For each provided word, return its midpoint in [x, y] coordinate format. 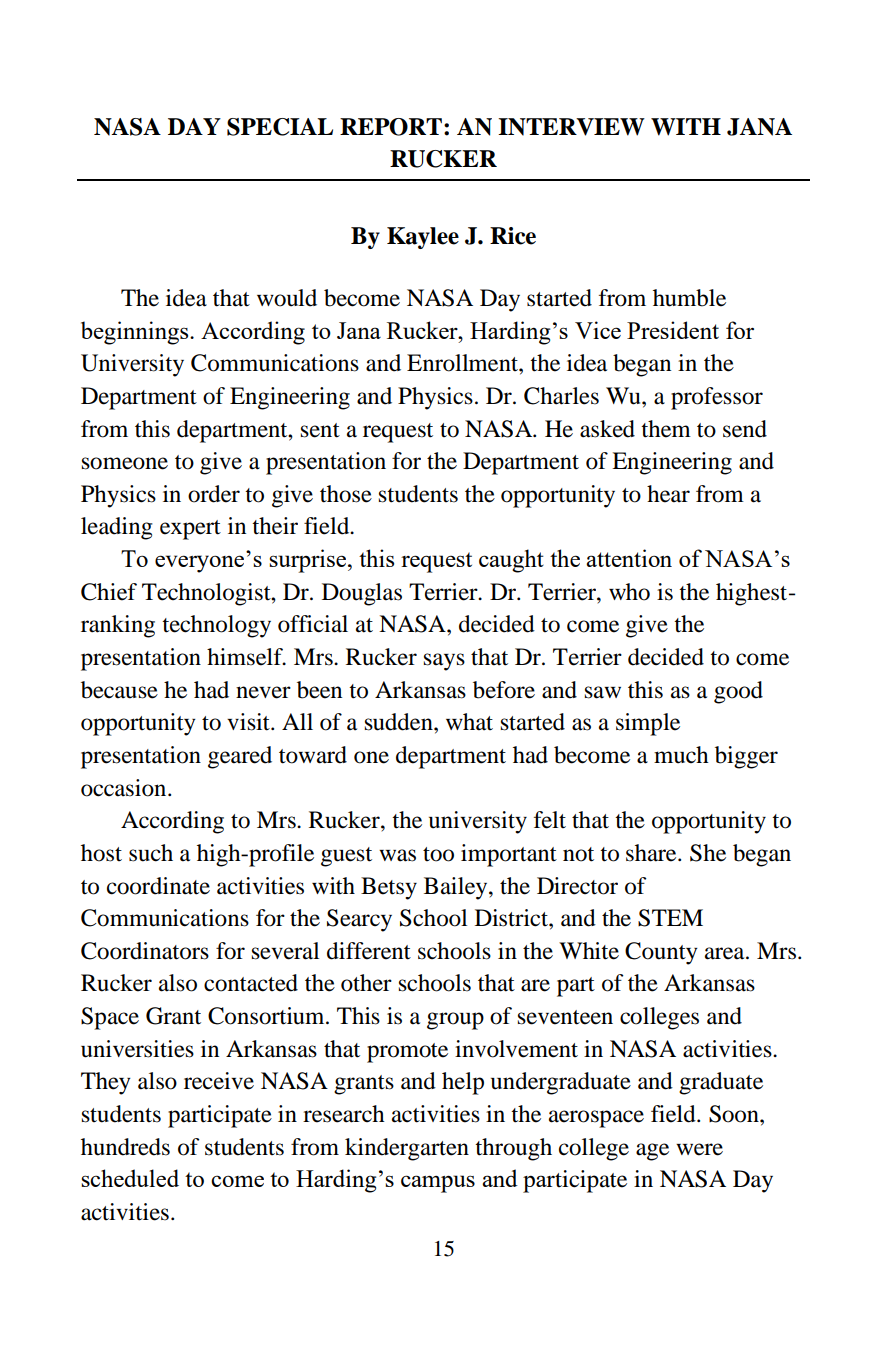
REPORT [391, 127]
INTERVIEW [571, 127]
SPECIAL [280, 127]
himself [246, 657]
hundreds [125, 1147]
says [444, 662]
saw [603, 692]
